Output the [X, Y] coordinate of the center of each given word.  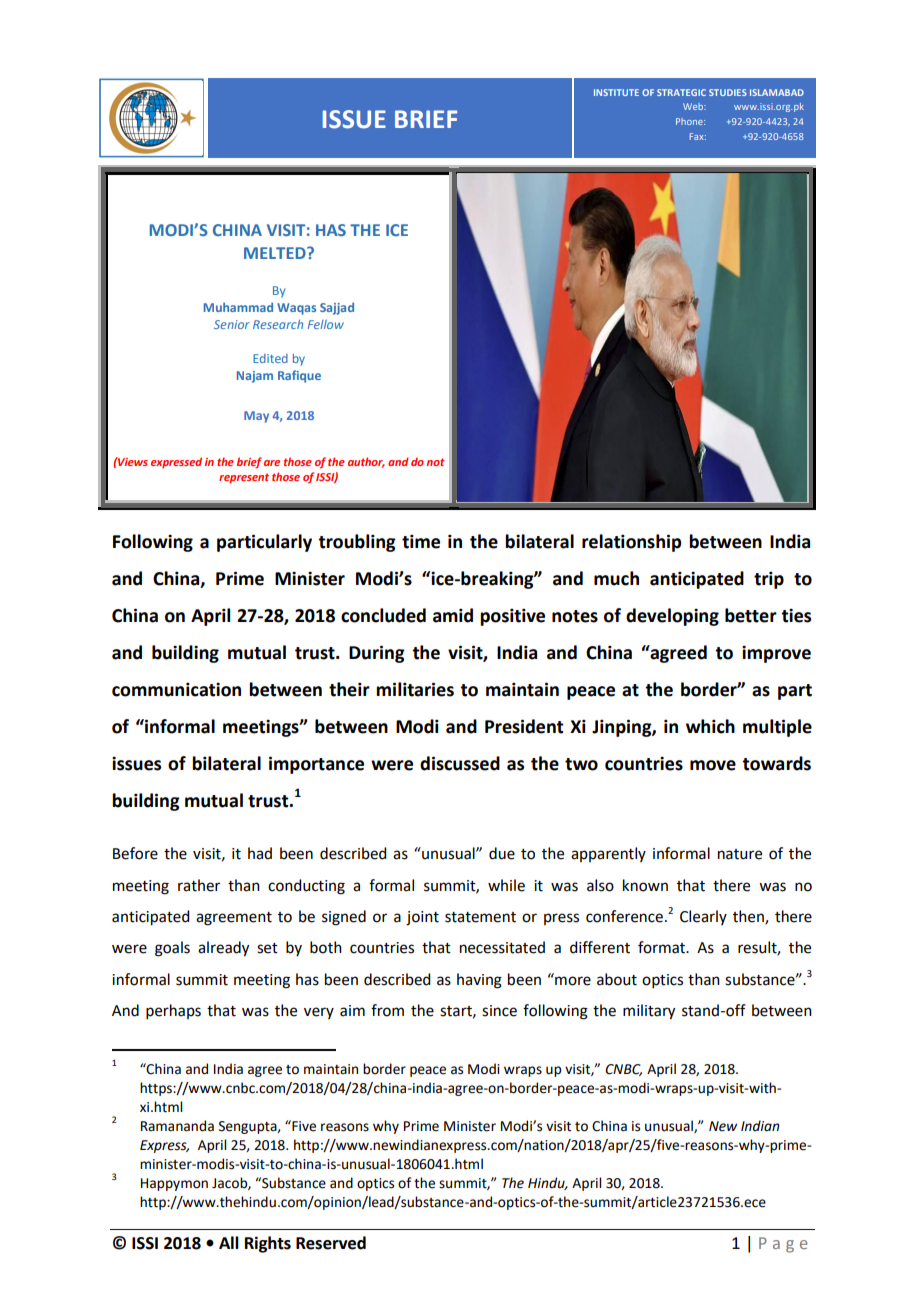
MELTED [276, 253]
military [649, 1012]
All [229, 1242]
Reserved [331, 1243]
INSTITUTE [616, 92]
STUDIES [728, 92]
